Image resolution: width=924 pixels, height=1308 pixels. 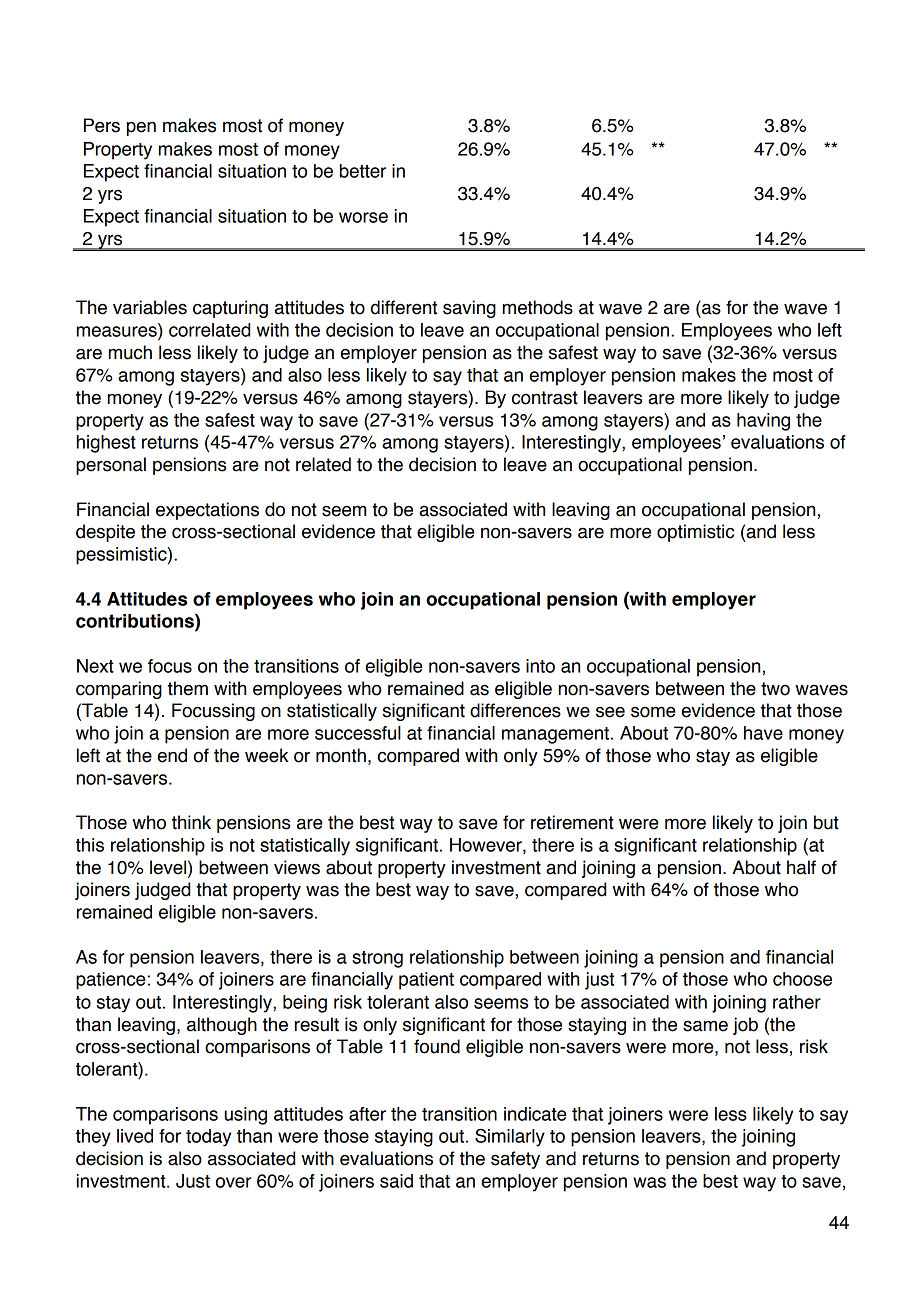 What do you see at coordinates (111, 981) in the screenshot?
I see `patience` at bounding box center [111, 981].
